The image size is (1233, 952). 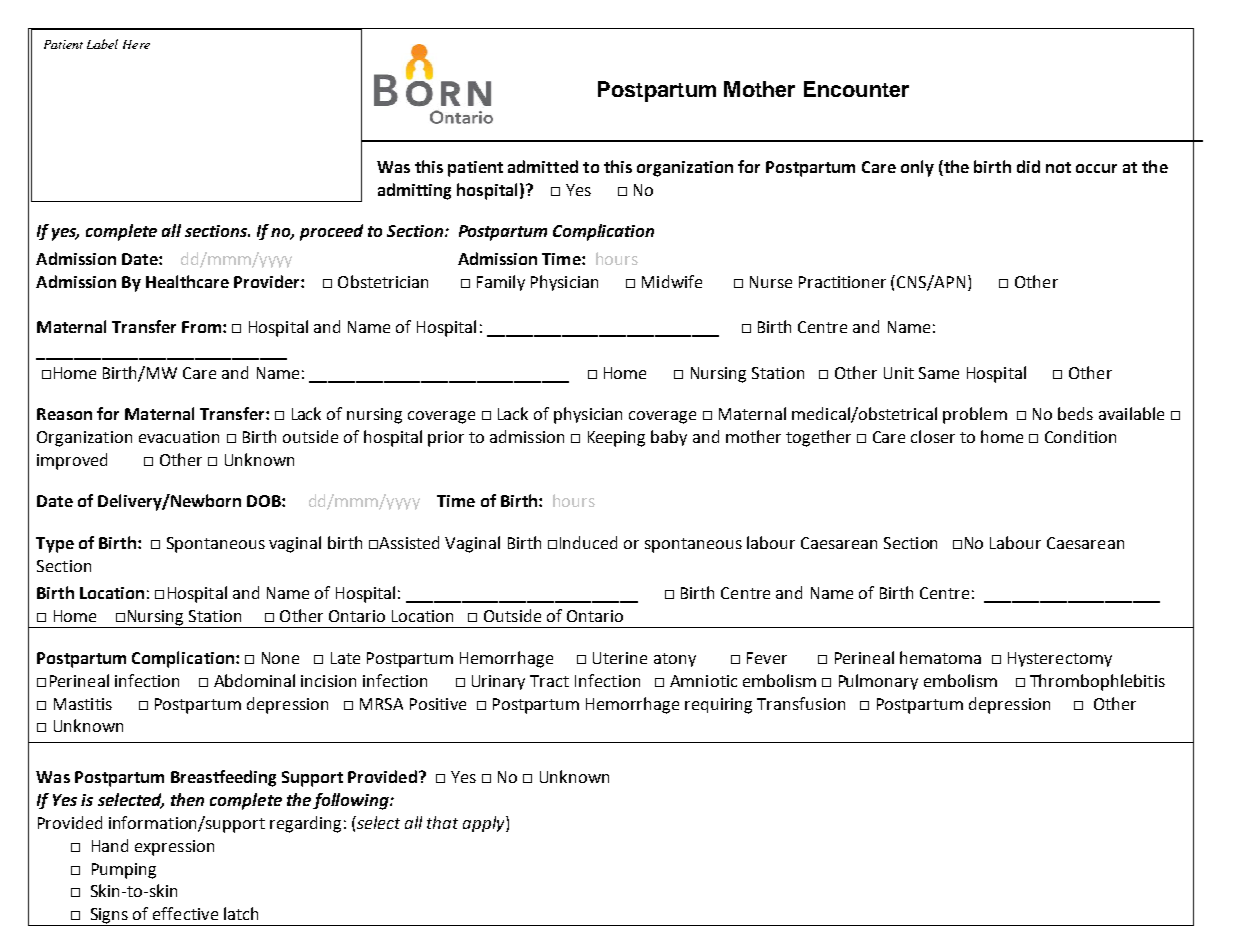 What do you see at coordinates (201, 327) in the screenshot?
I see `From` at bounding box center [201, 327].
